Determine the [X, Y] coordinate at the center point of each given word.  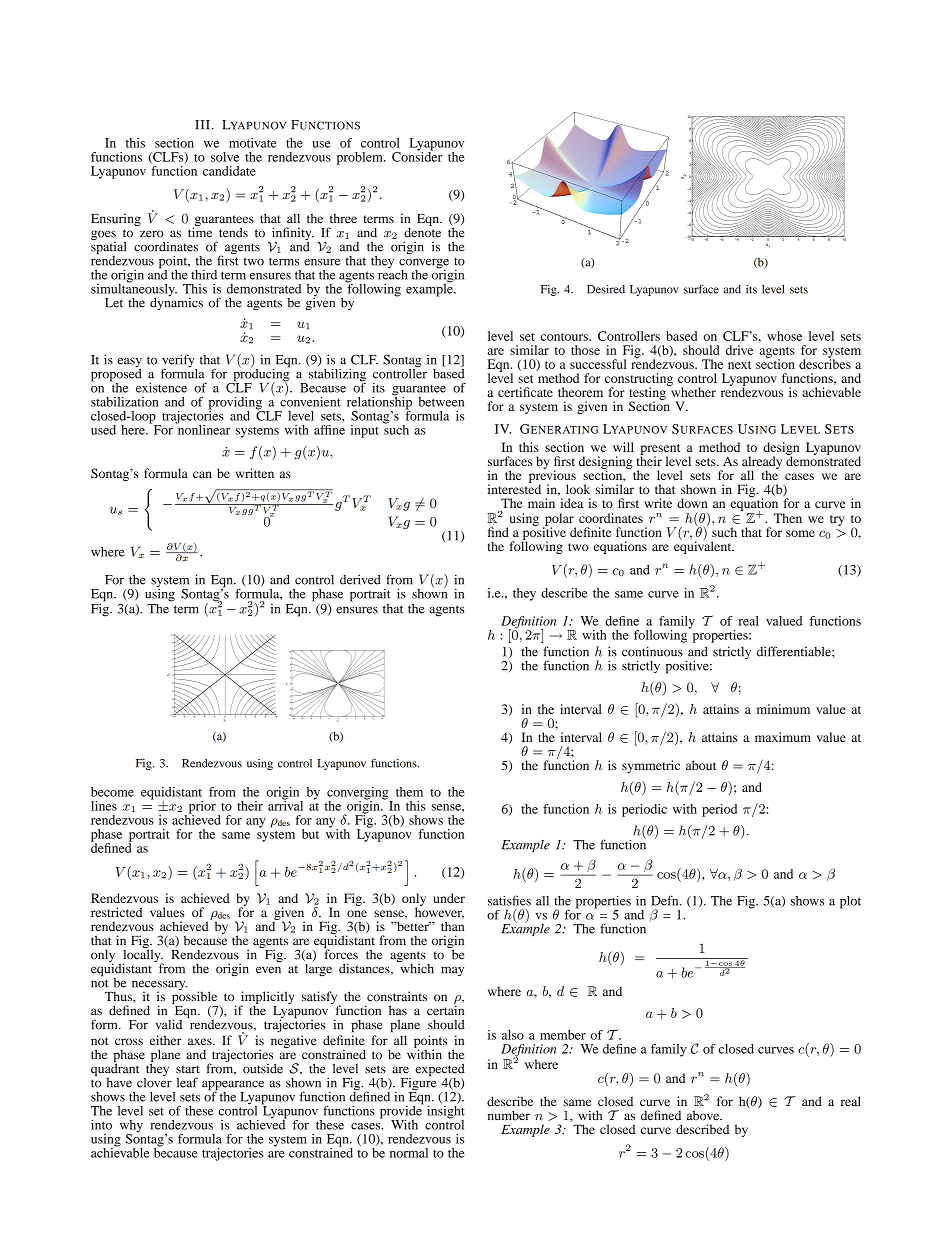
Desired [606, 289]
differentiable [795, 651]
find [498, 532]
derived [360, 579]
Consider [417, 156]
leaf [187, 1082]
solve [225, 157]
